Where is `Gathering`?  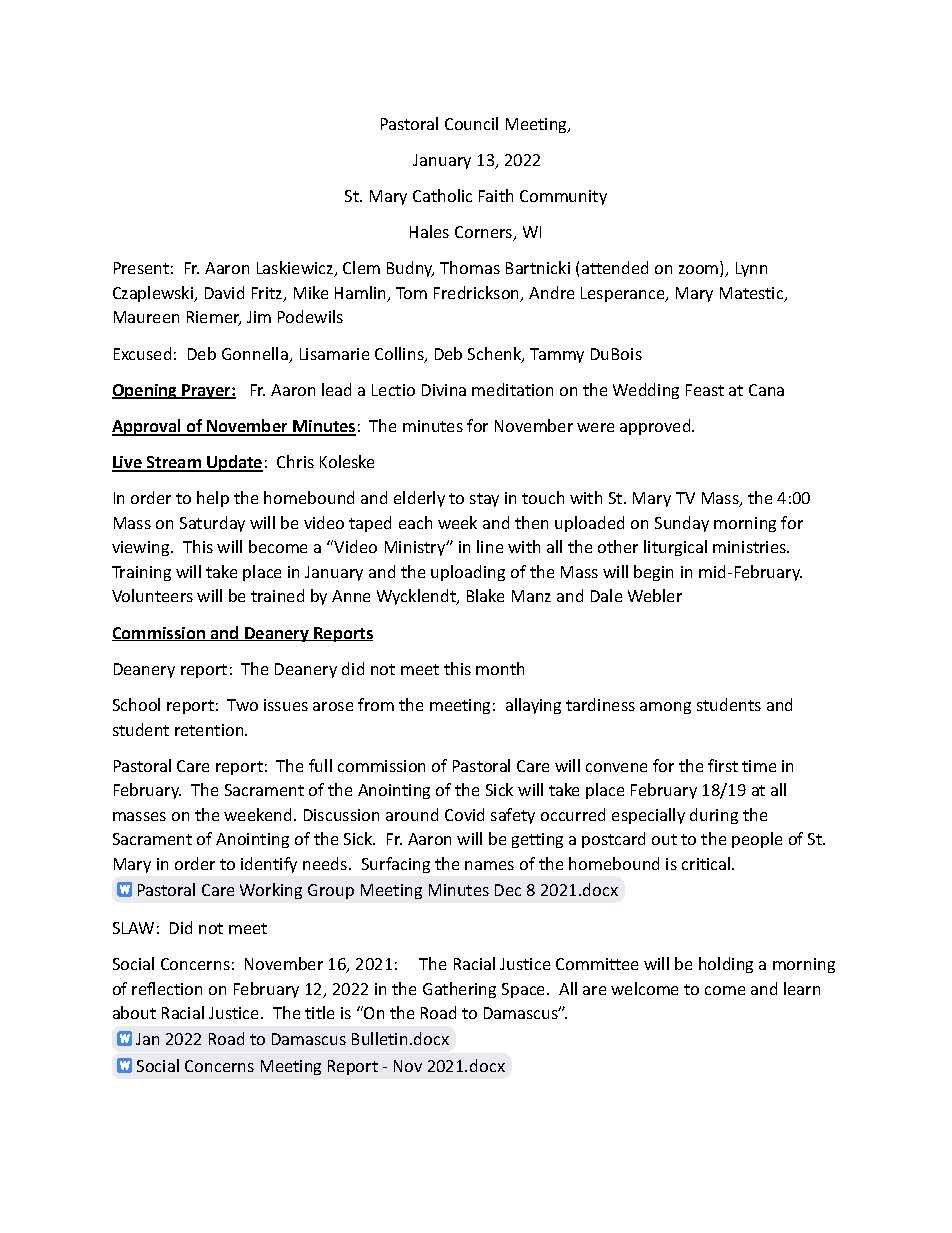
Gathering is located at coordinates (459, 990).
